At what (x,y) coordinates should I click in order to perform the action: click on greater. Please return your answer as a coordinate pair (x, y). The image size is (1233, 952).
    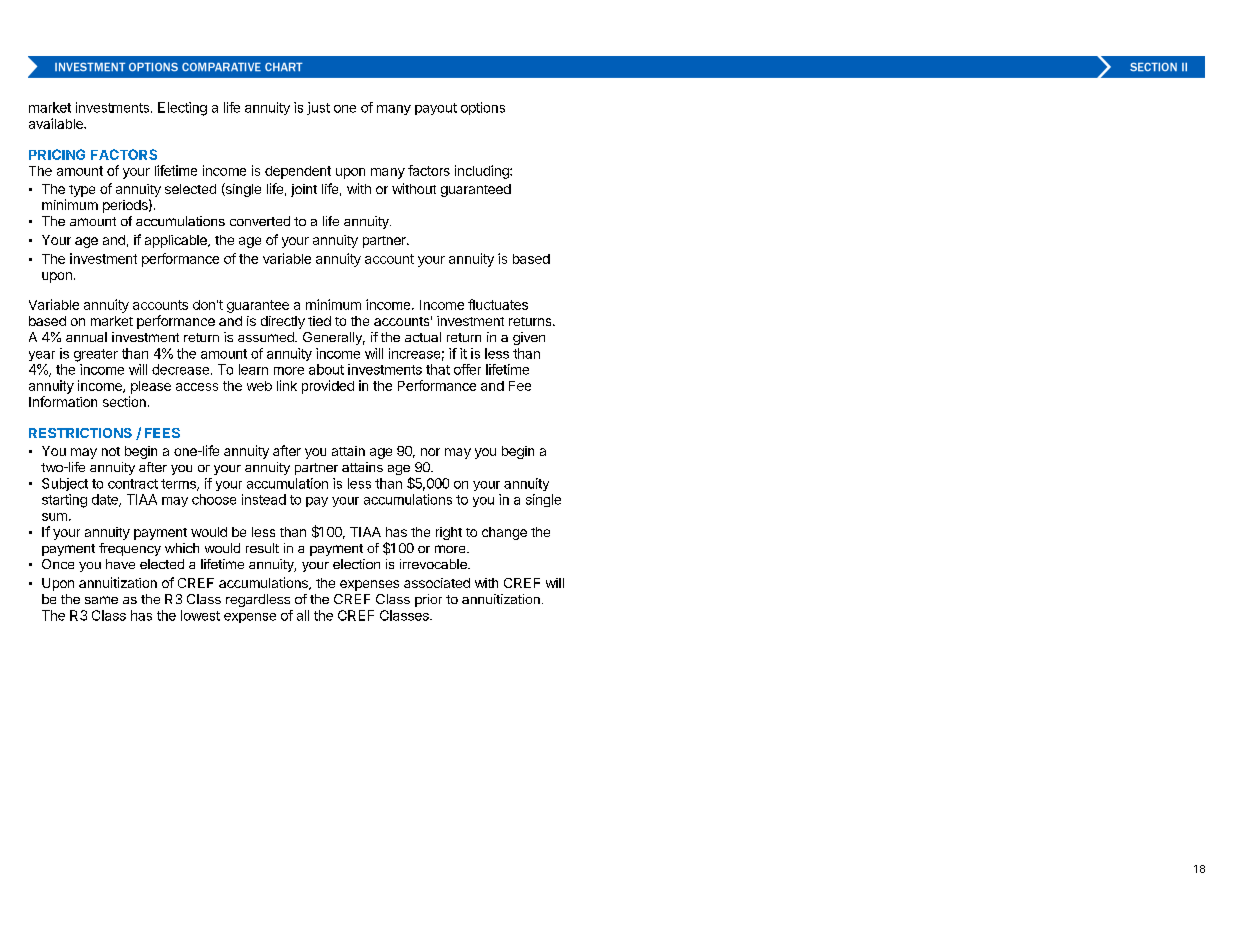
    Looking at the image, I should click on (96, 355).
